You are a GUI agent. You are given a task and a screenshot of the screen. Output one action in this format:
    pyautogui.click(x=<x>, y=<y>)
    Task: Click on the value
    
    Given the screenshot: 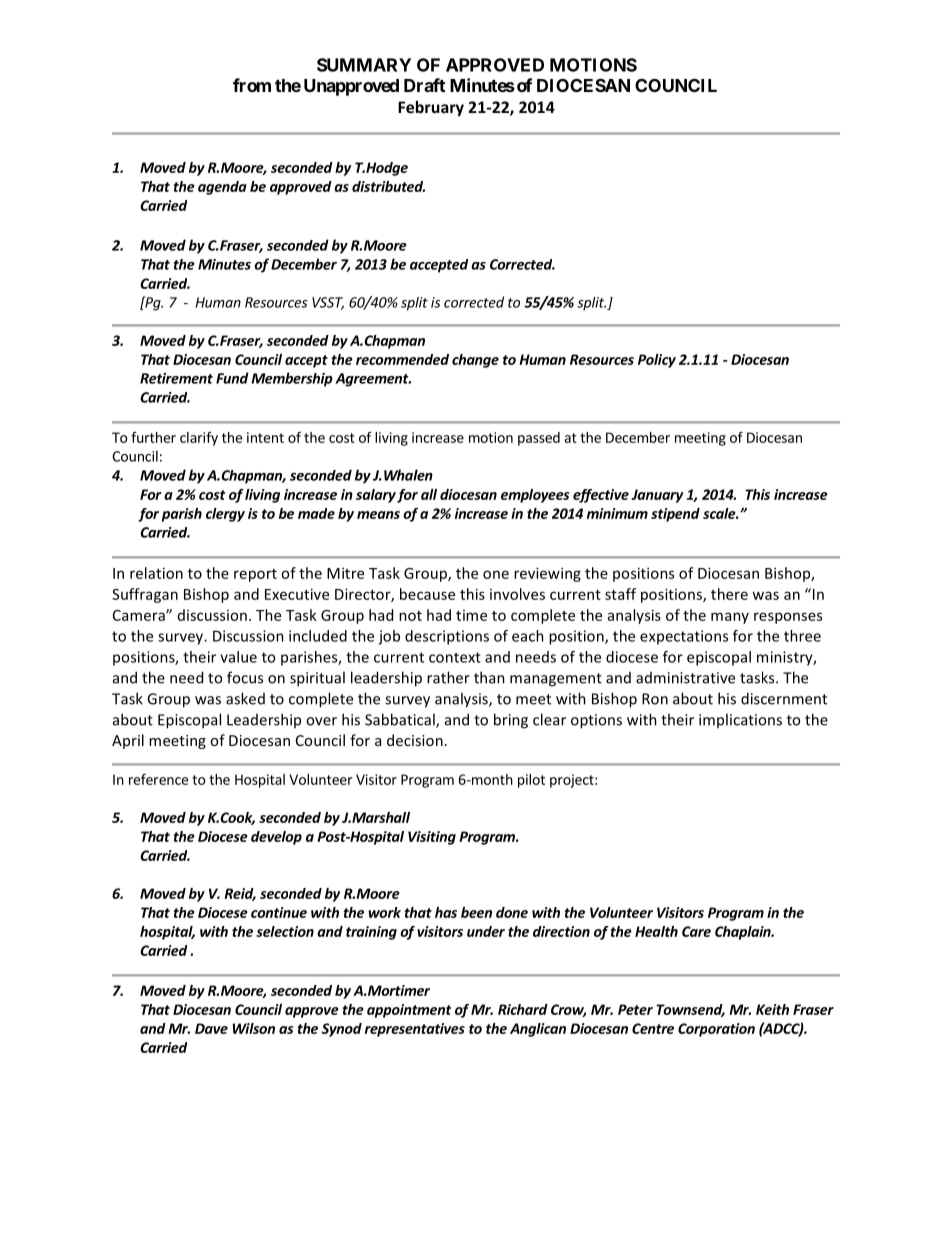 What is the action you would take?
    pyautogui.click(x=238, y=657)
